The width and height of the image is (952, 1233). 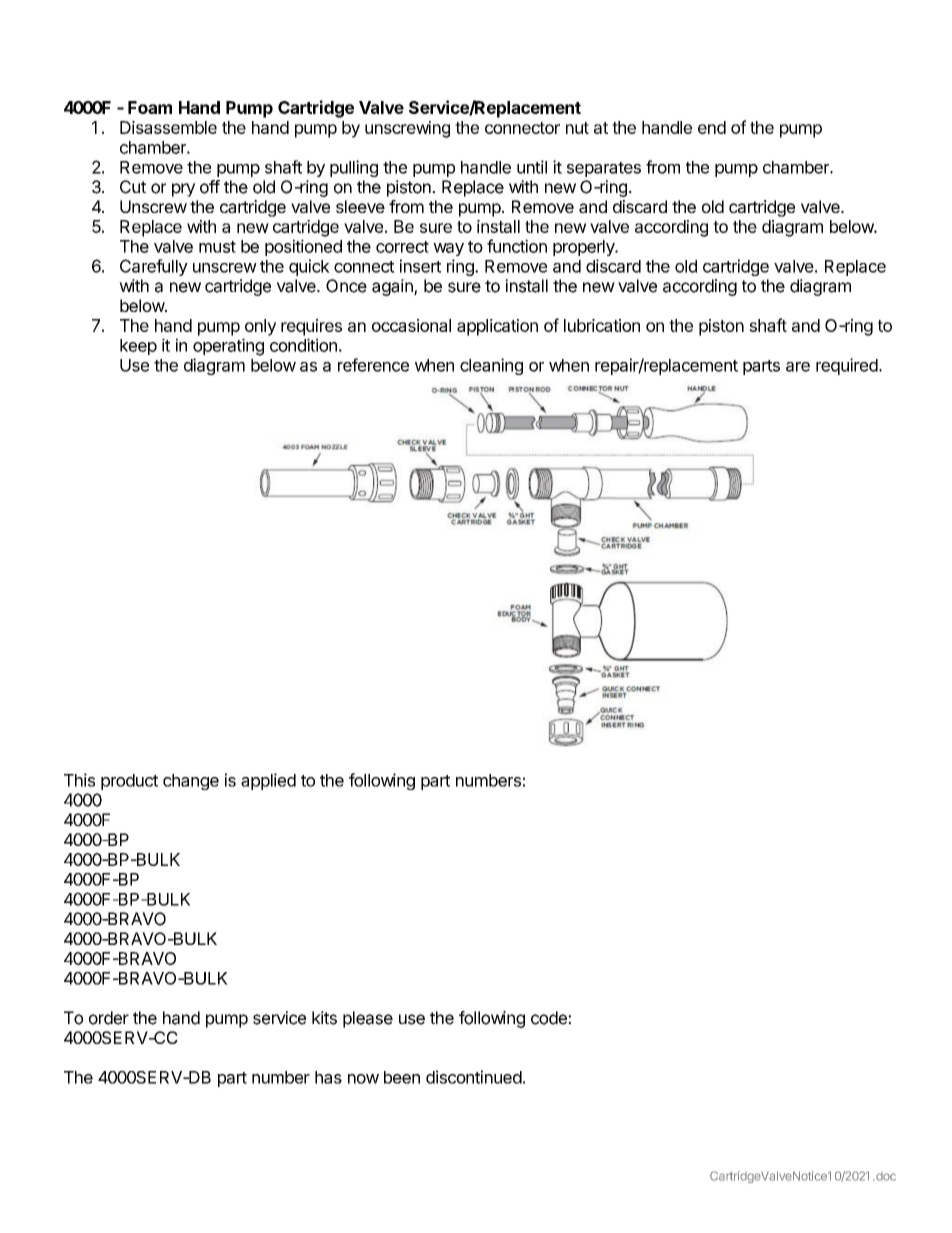 I want to click on Disassemble, so click(x=168, y=127).
